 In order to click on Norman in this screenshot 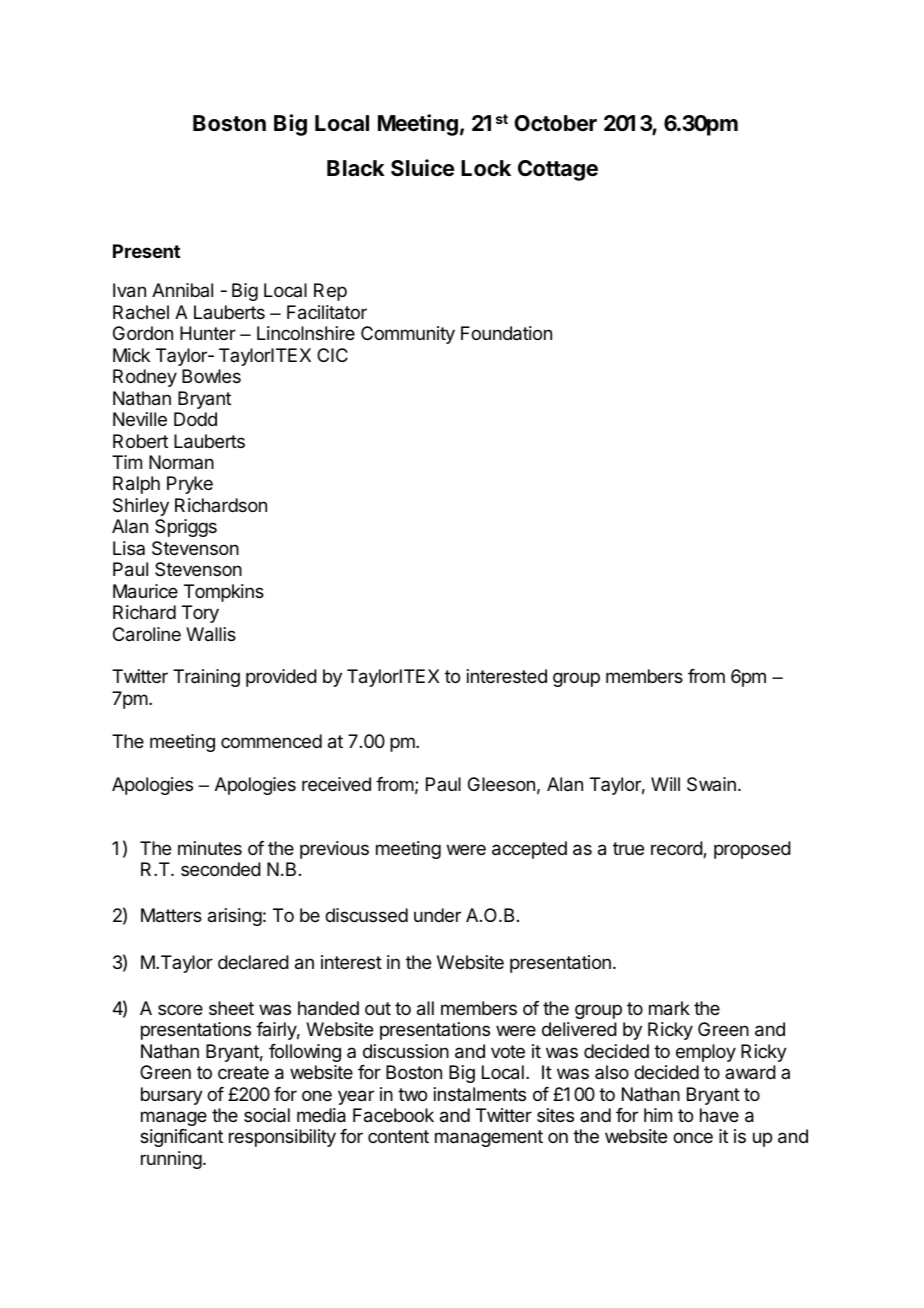, I will do `click(181, 462)`.
